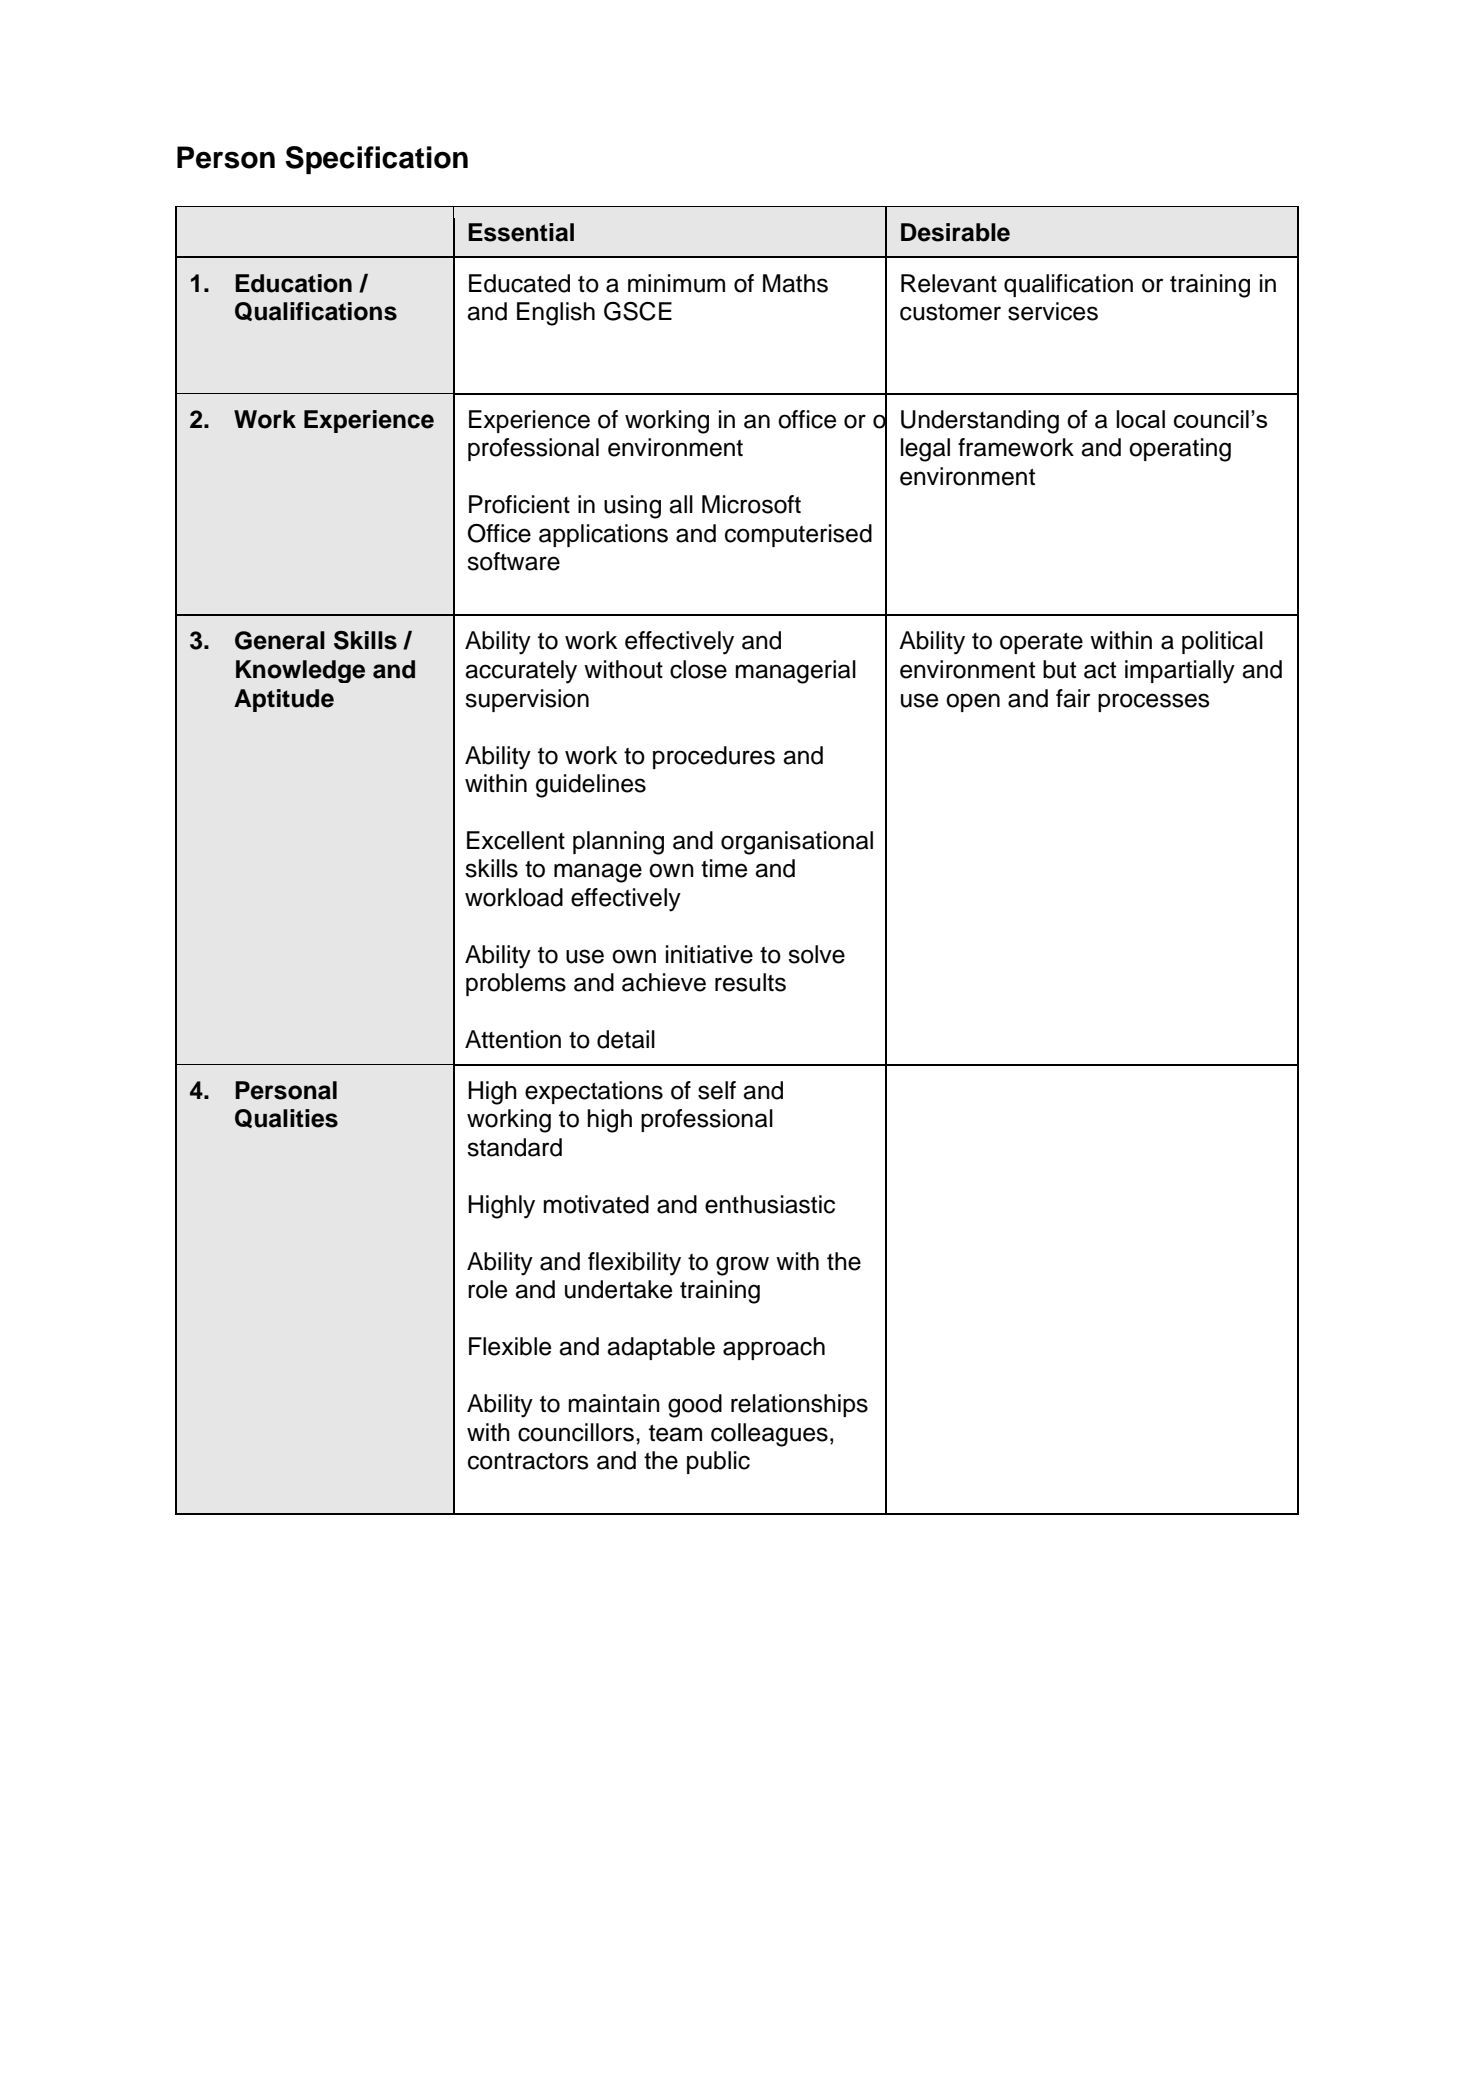 The width and height of the screenshot is (1474, 2085). I want to click on Microsoft, so click(751, 504).
